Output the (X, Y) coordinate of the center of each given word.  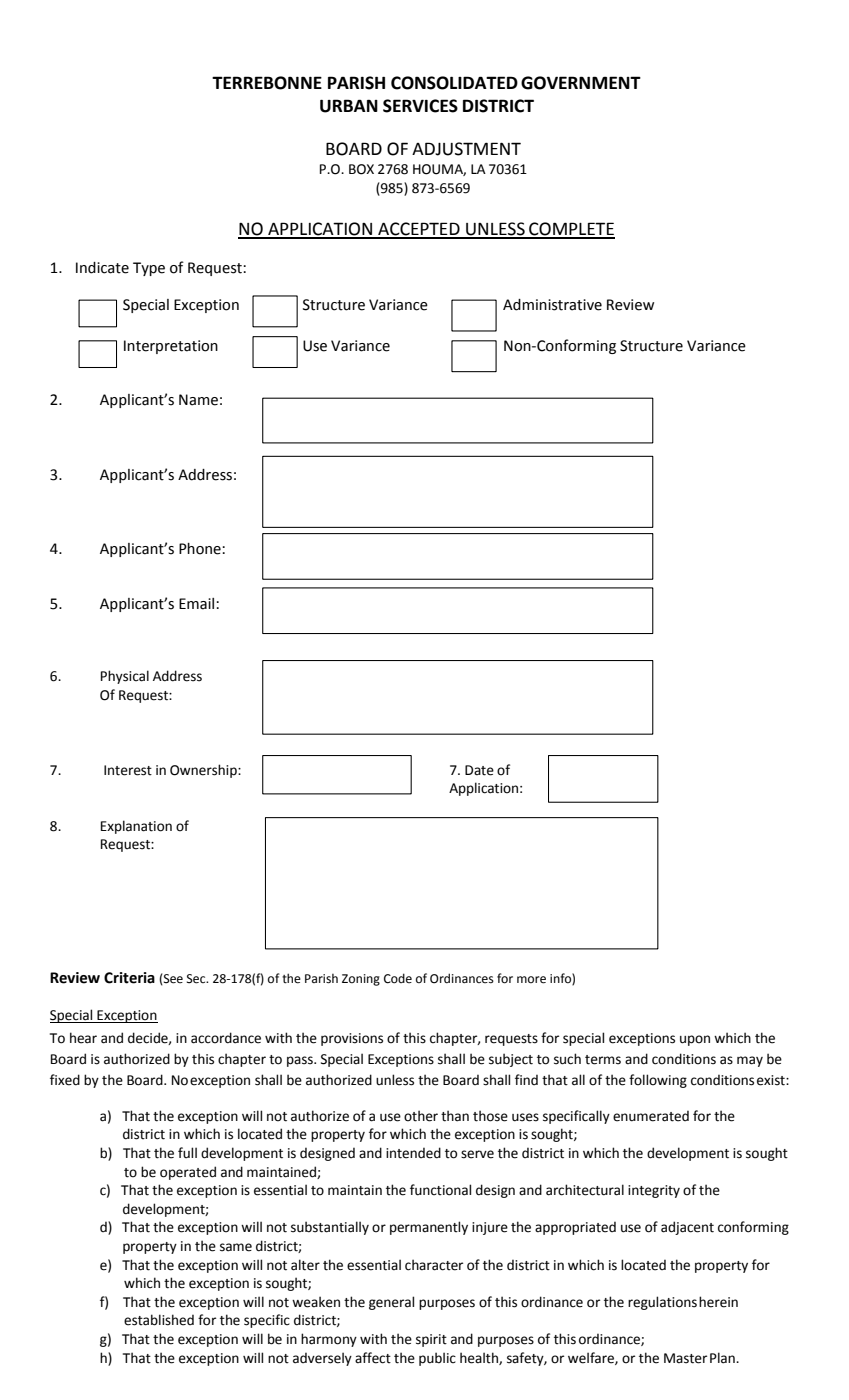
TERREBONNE (267, 83)
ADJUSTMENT (466, 149)
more (531, 980)
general (391, 1303)
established (159, 1320)
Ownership (204, 771)
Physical (125, 677)
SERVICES (420, 106)
